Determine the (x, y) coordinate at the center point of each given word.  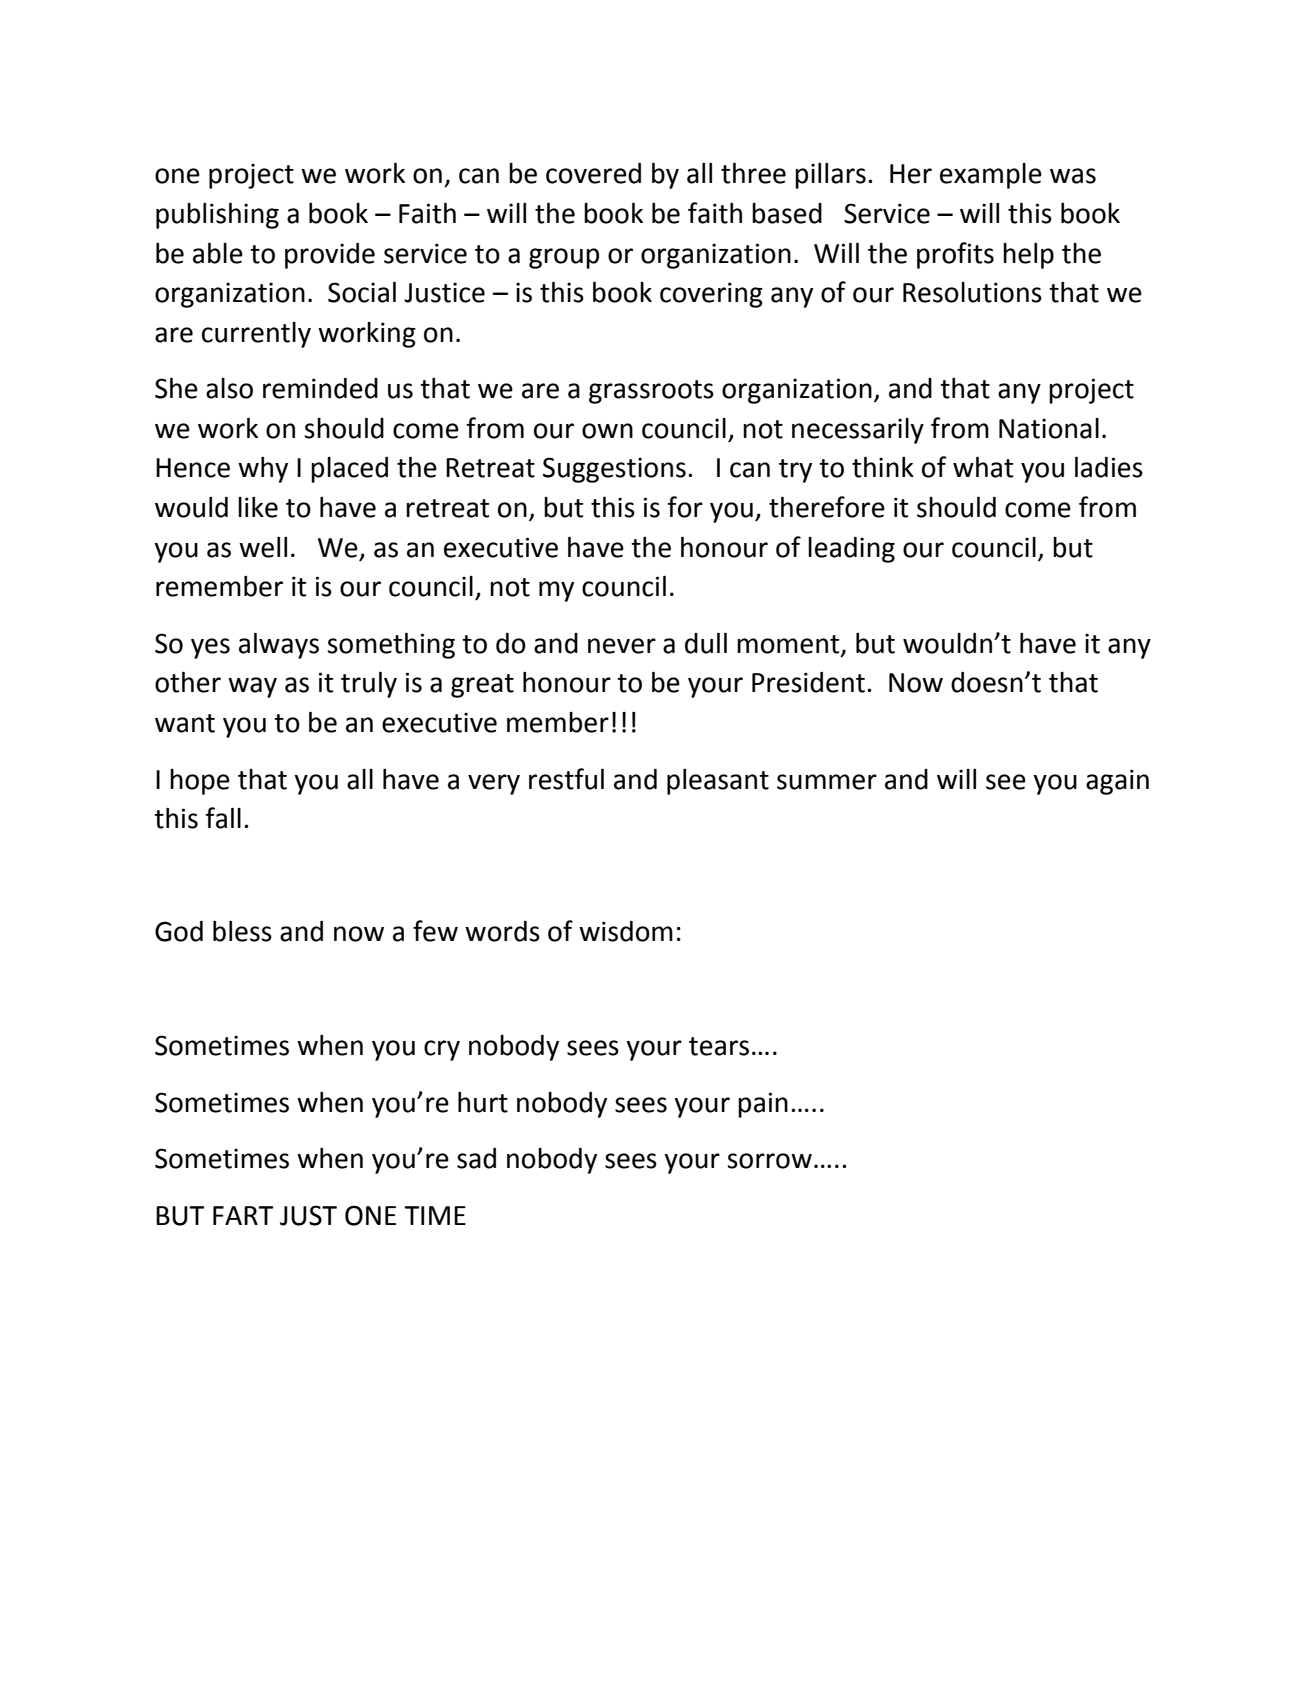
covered (593, 173)
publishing (217, 216)
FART (243, 1215)
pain (763, 1105)
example (991, 176)
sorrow (769, 1161)
